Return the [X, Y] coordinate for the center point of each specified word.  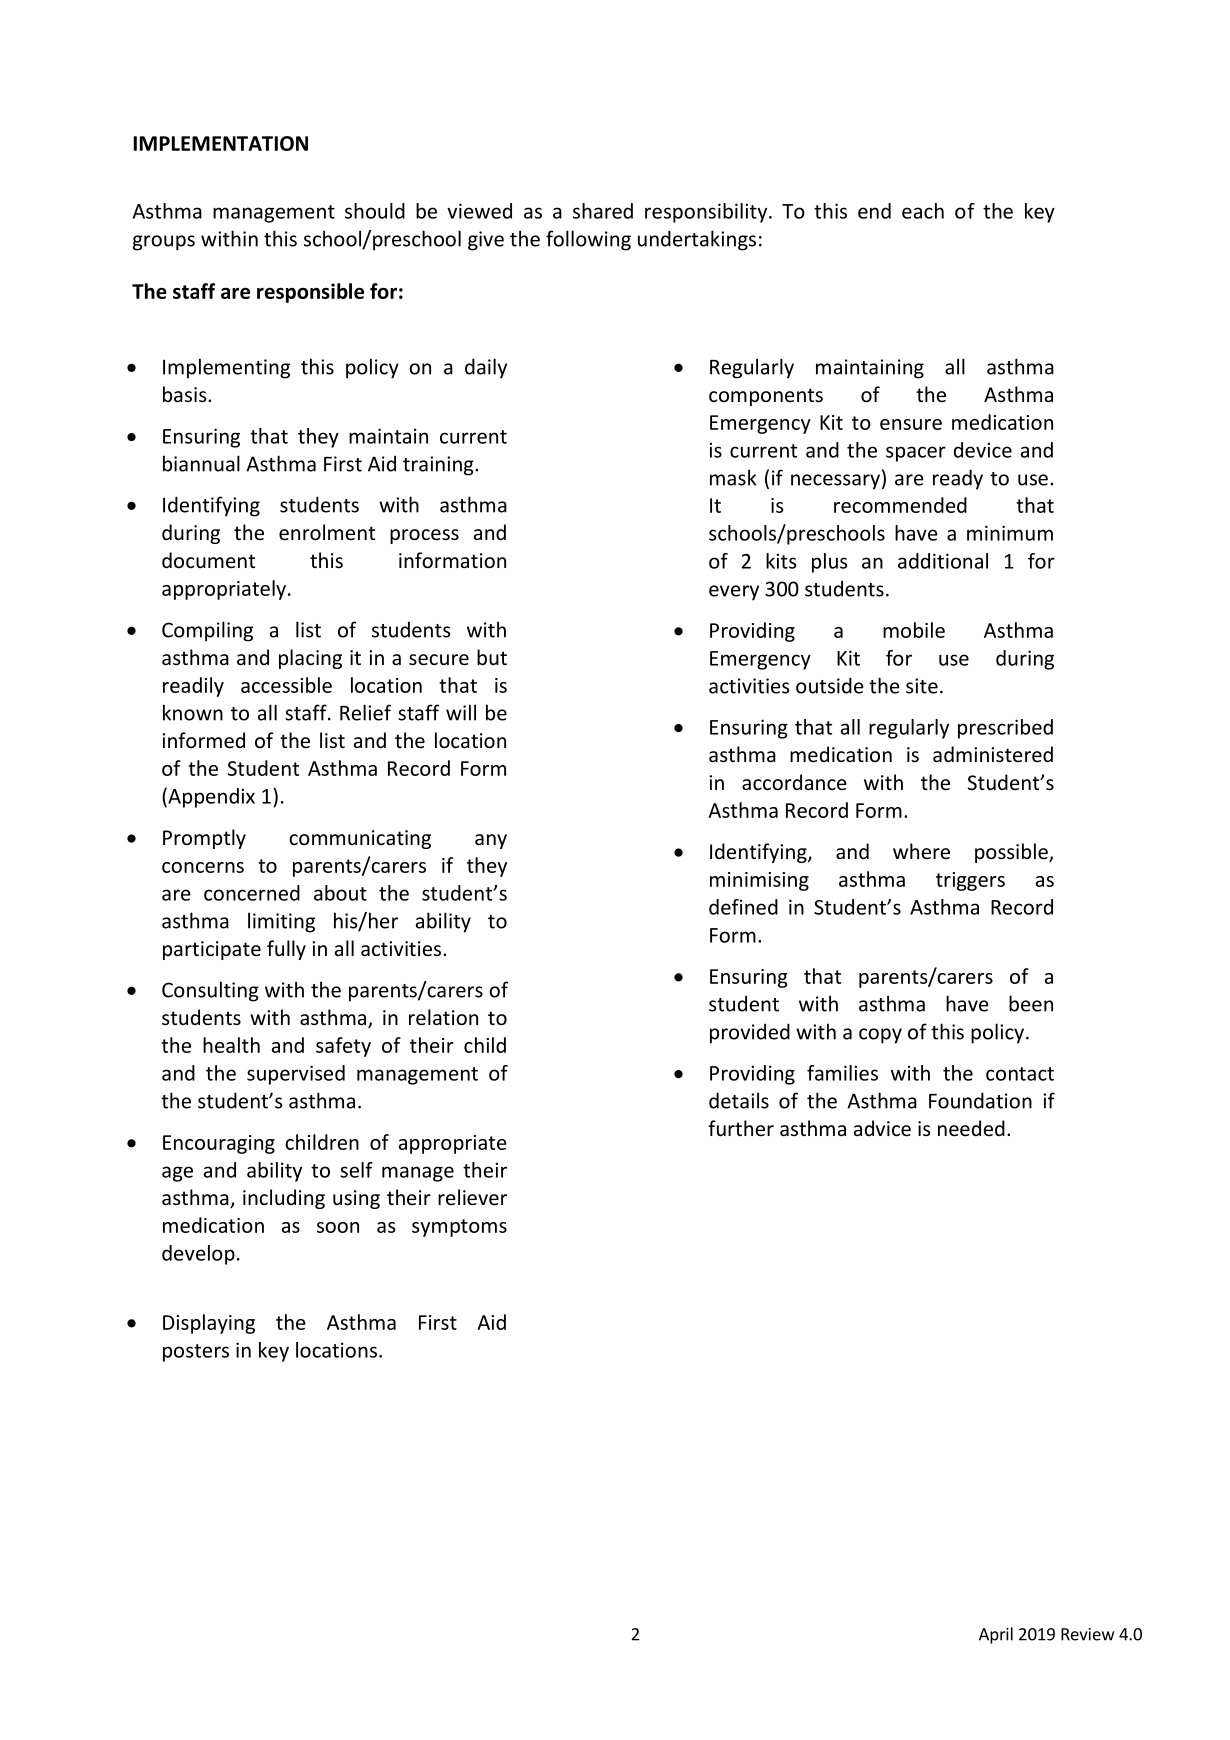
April [996, 1635]
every [734, 593]
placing [310, 659]
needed [971, 1128]
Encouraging [219, 1144]
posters [196, 1353]
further [741, 1128]
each [923, 211]
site [922, 686]
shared [603, 211]
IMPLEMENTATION [221, 143]
